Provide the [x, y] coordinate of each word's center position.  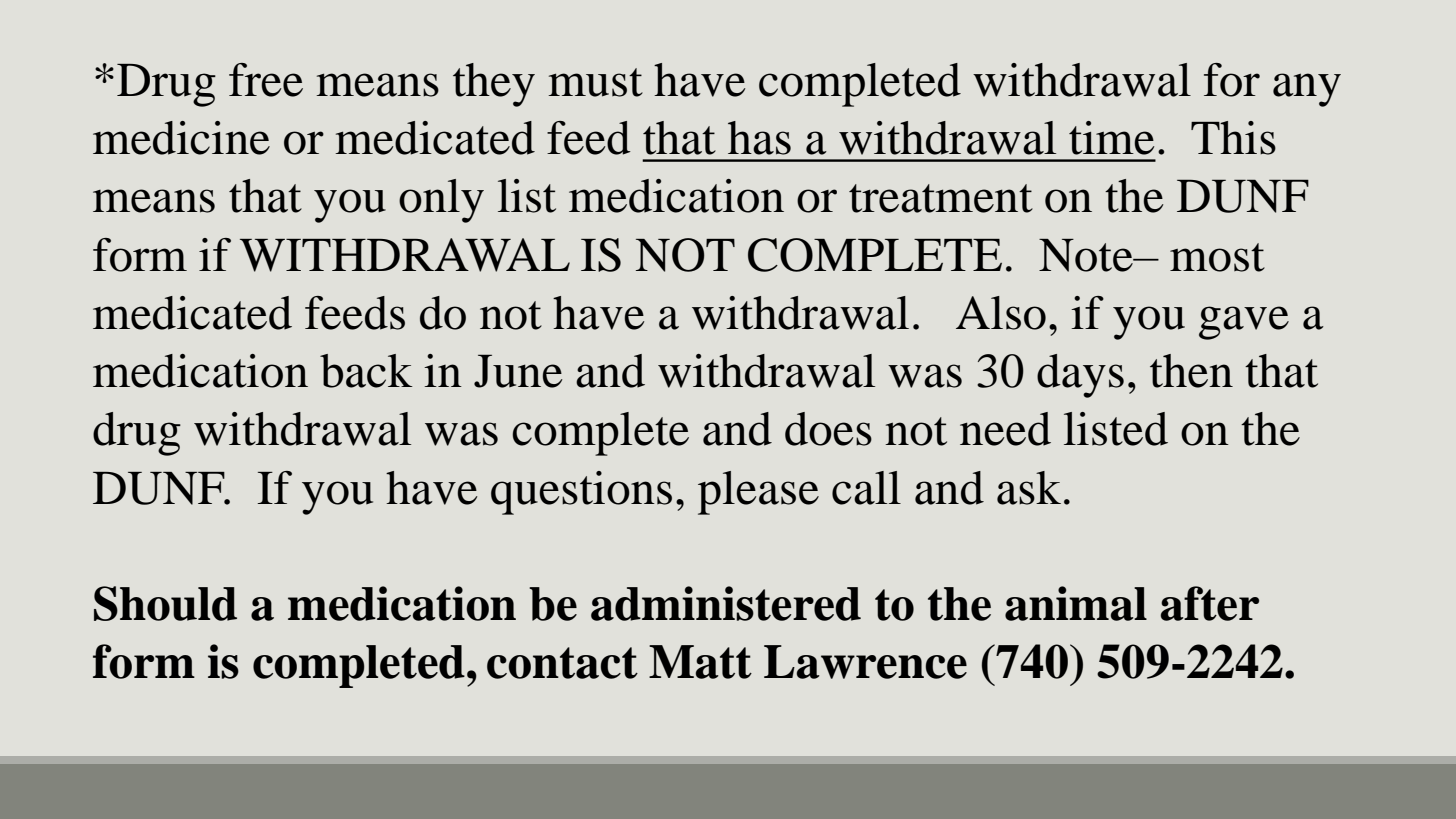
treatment [941, 198]
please [758, 493]
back [366, 371]
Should [165, 603]
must [595, 82]
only [441, 201]
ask [1029, 488]
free [266, 80]
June [518, 371]
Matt [700, 662]
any [1307, 90]
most [1217, 257]
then [1191, 371]
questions [581, 493]
